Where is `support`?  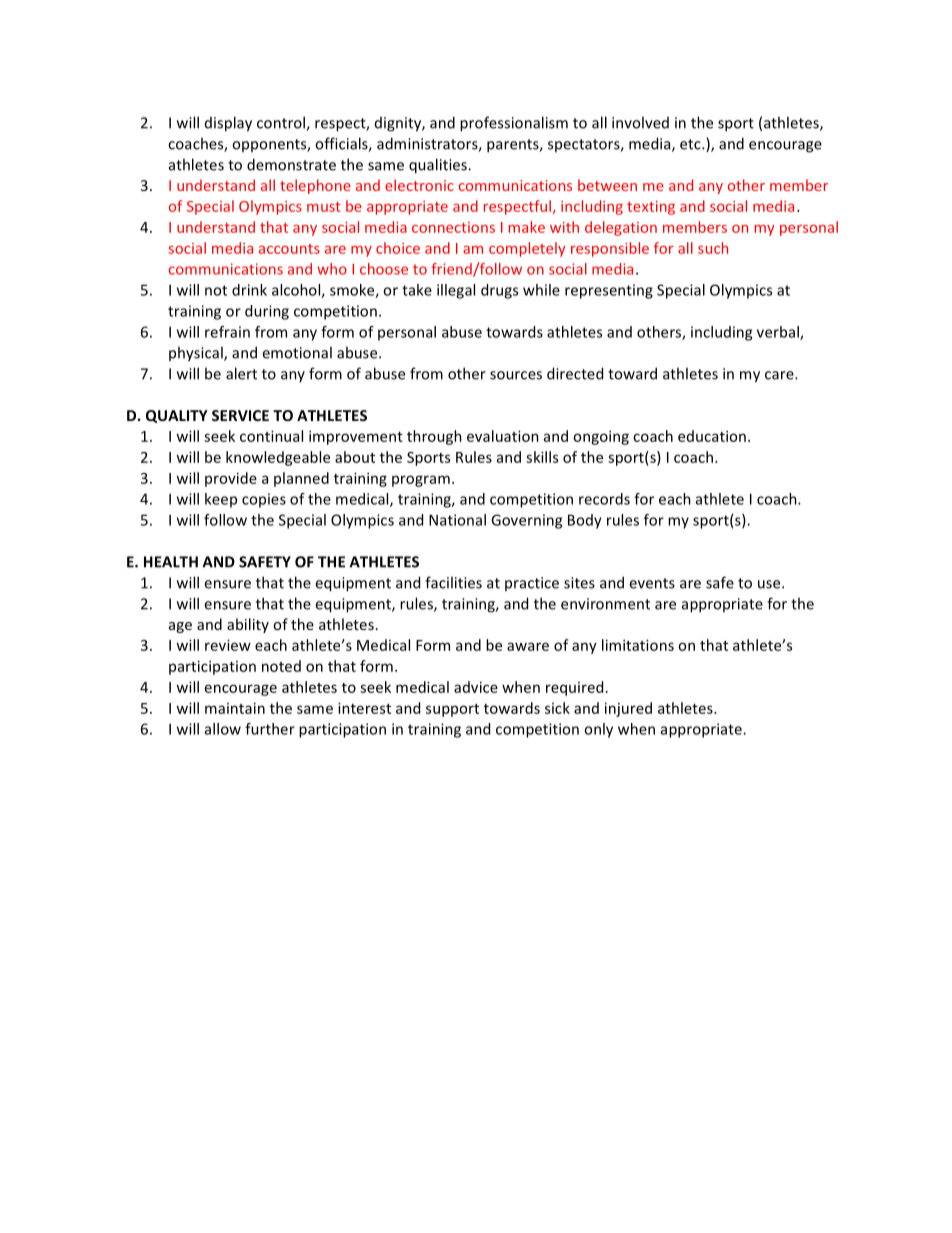
support is located at coordinates (452, 710).
